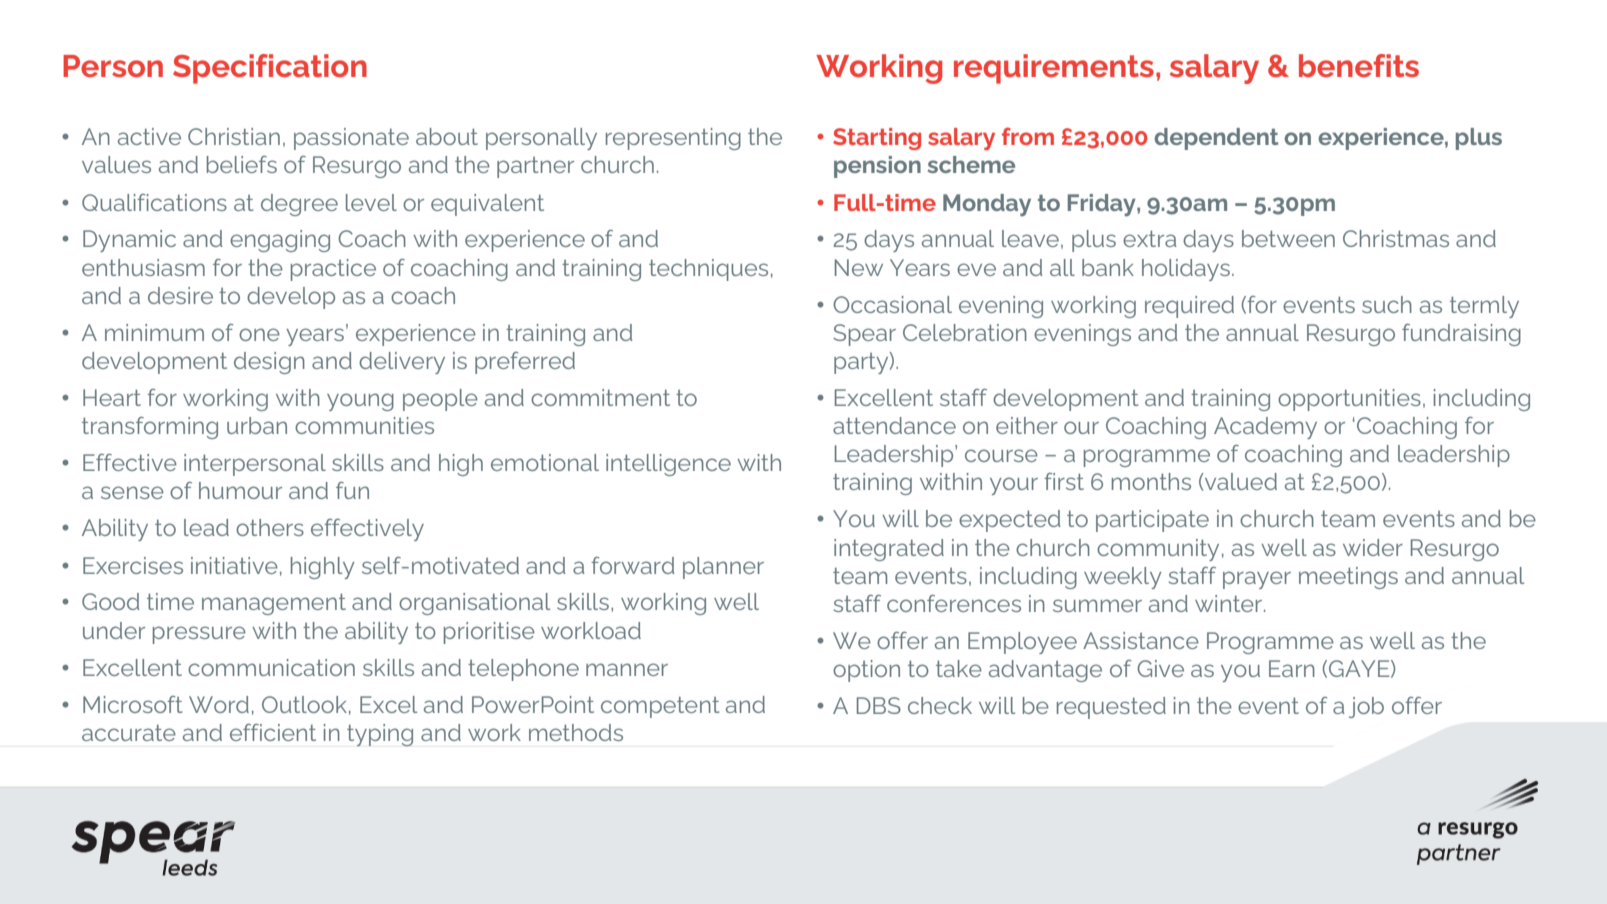  I want to click on between, so click(1288, 238).
